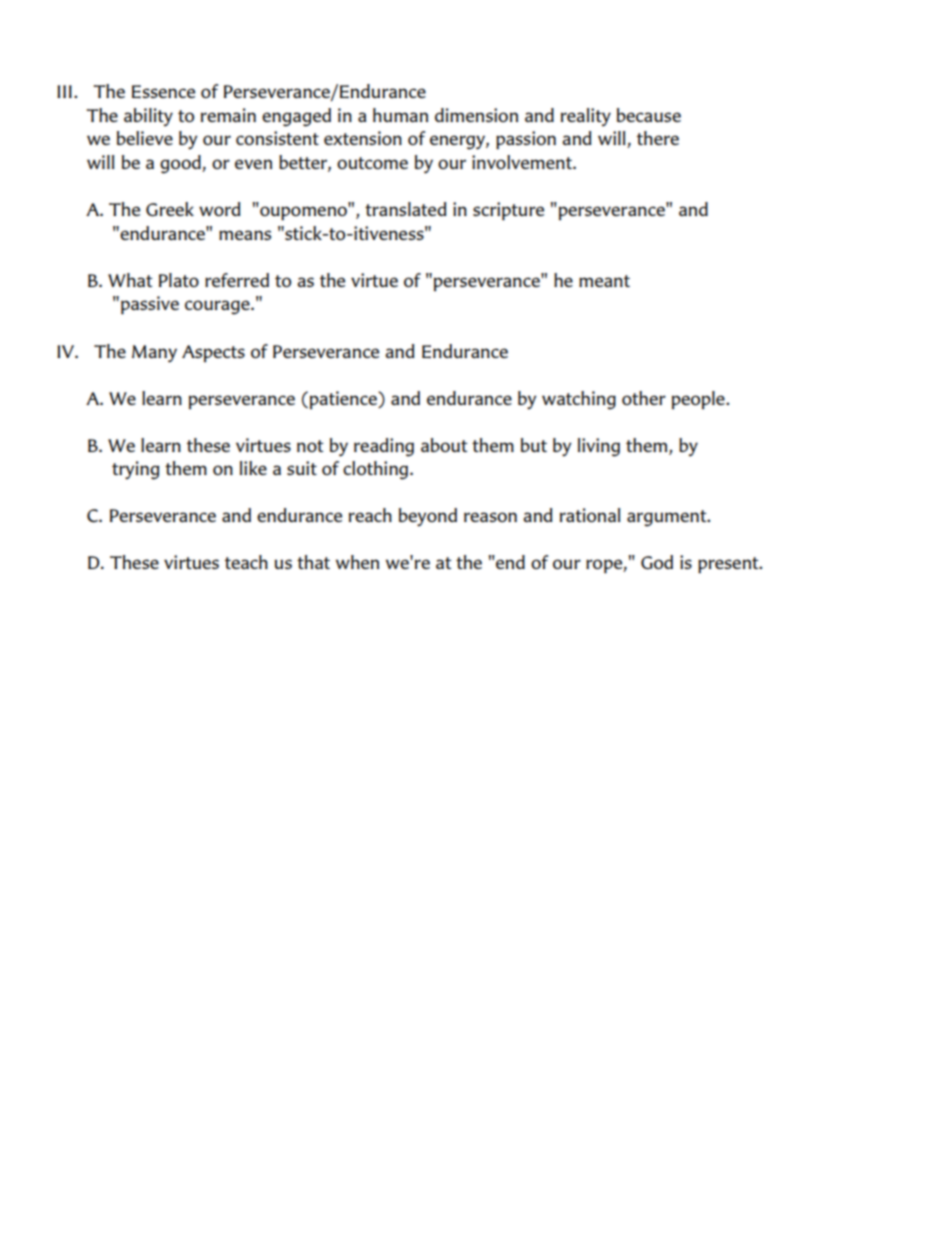 This image has height=1233, width=952. I want to click on because, so click(649, 115).
